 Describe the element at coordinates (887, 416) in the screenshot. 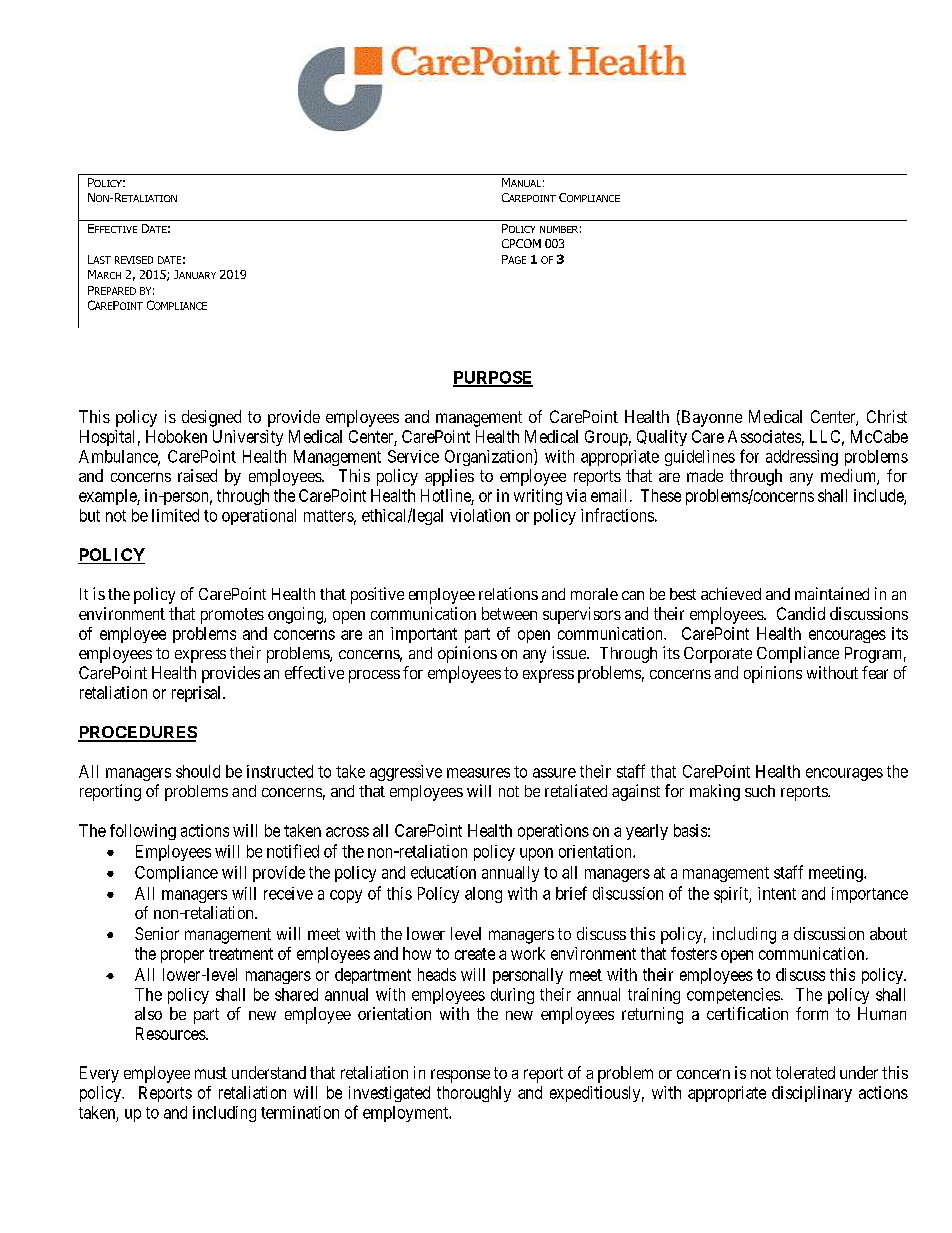

I see `Christ` at that location.
